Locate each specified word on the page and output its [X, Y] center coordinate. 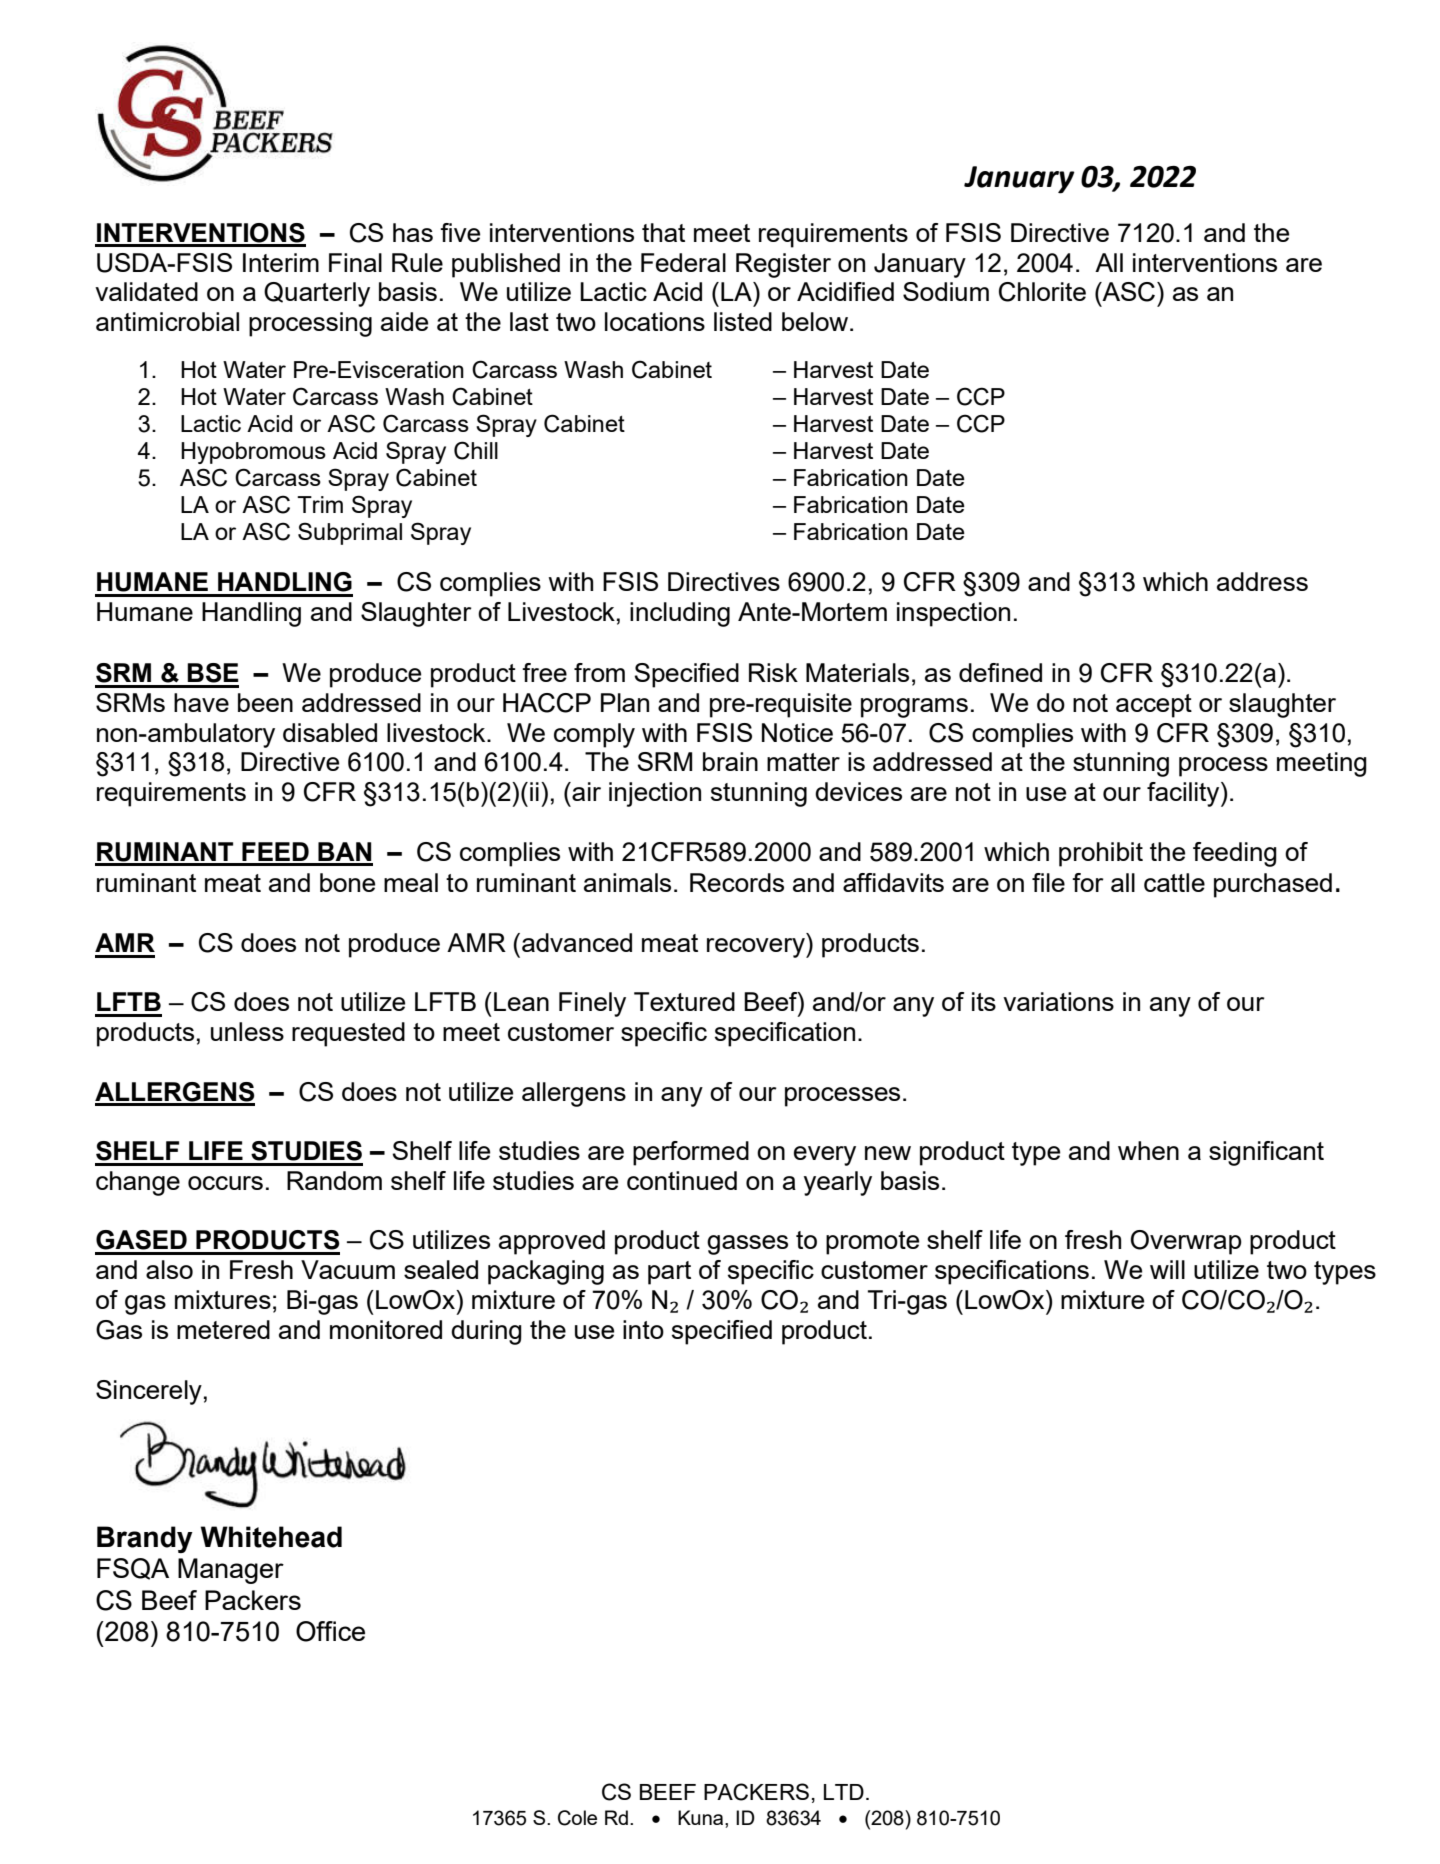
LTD [844, 1792]
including [680, 614]
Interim [281, 262]
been [265, 702]
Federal [683, 262]
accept [1154, 706]
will [1167, 1269]
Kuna [702, 1817]
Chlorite [1042, 292]
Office [330, 1631]
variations [1058, 1001]
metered [223, 1329]
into [643, 1329]
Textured [684, 1001]
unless [247, 1031]
